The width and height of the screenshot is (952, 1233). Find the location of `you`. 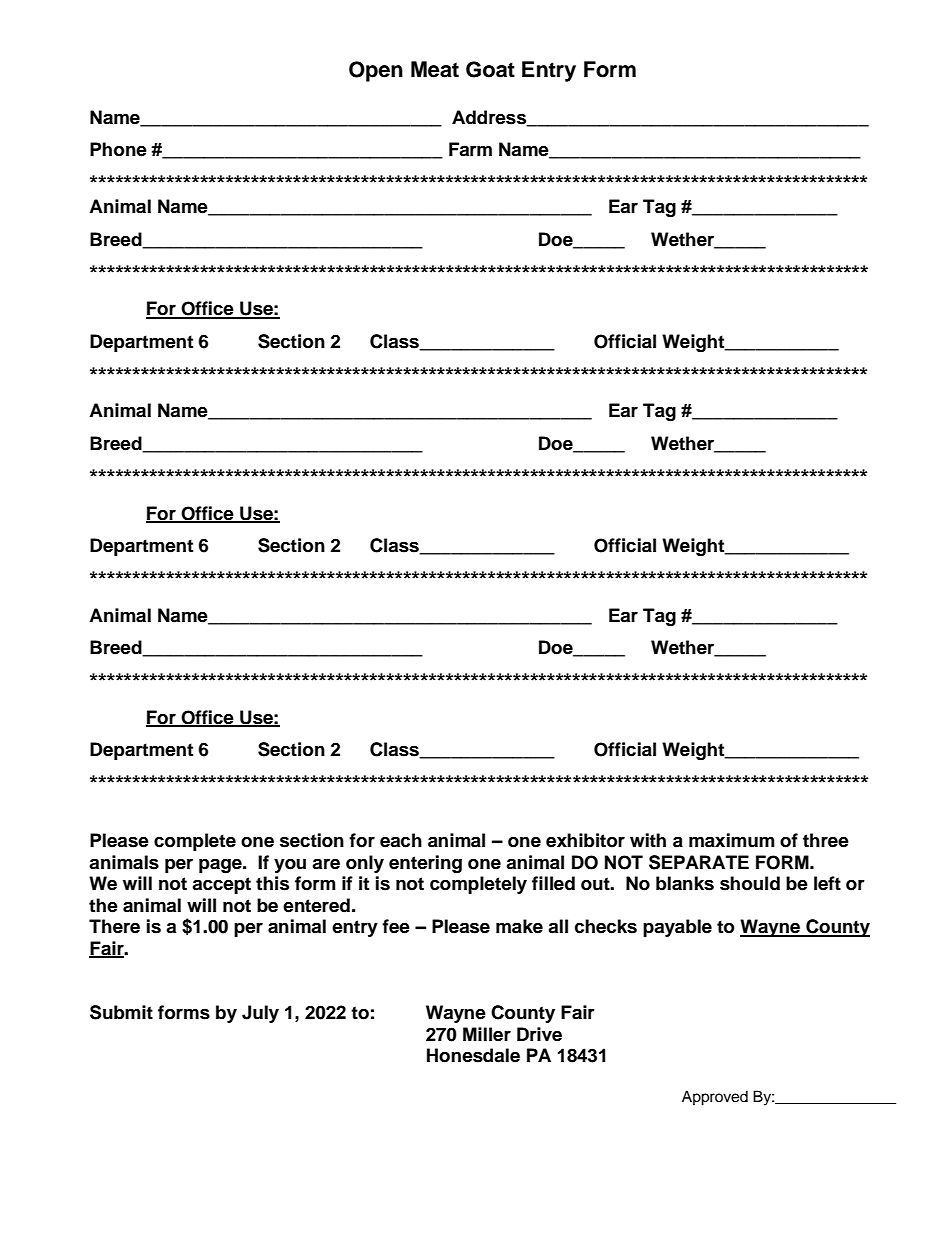

you is located at coordinates (290, 866).
